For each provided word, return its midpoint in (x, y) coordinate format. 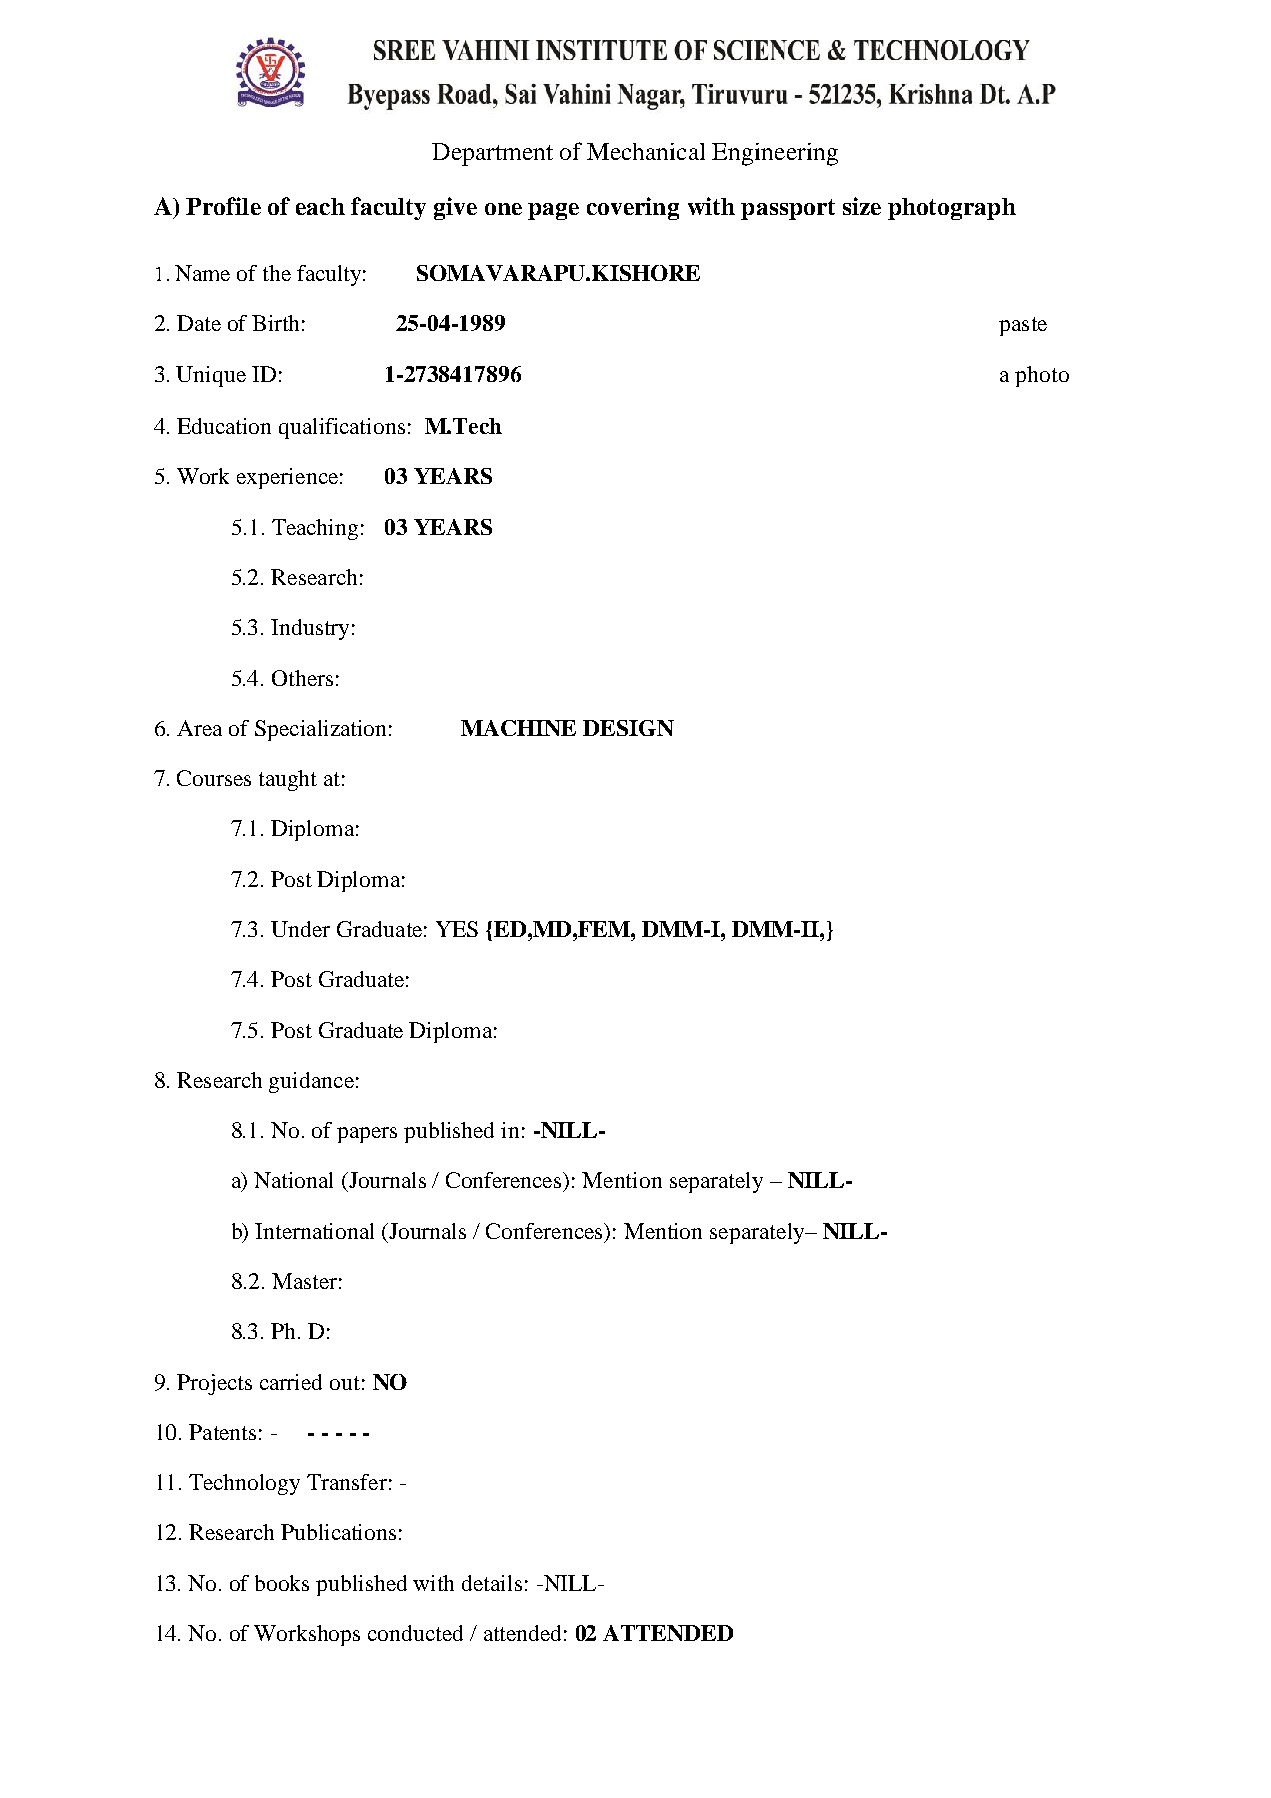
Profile (223, 206)
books (282, 1583)
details (492, 1583)
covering (633, 208)
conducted (415, 1633)
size (862, 206)
